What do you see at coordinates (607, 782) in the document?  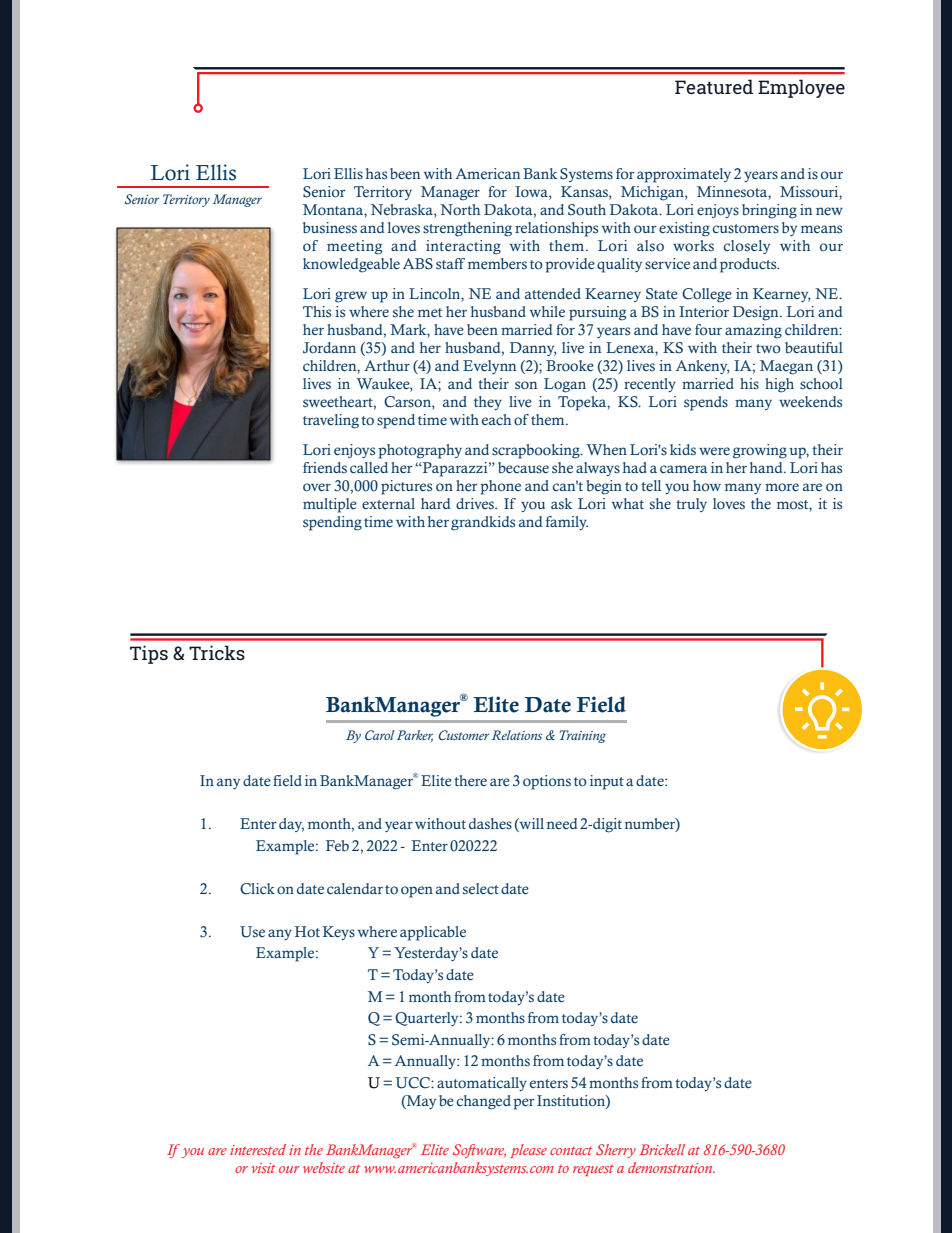 I see `input` at bounding box center [607, 782].
